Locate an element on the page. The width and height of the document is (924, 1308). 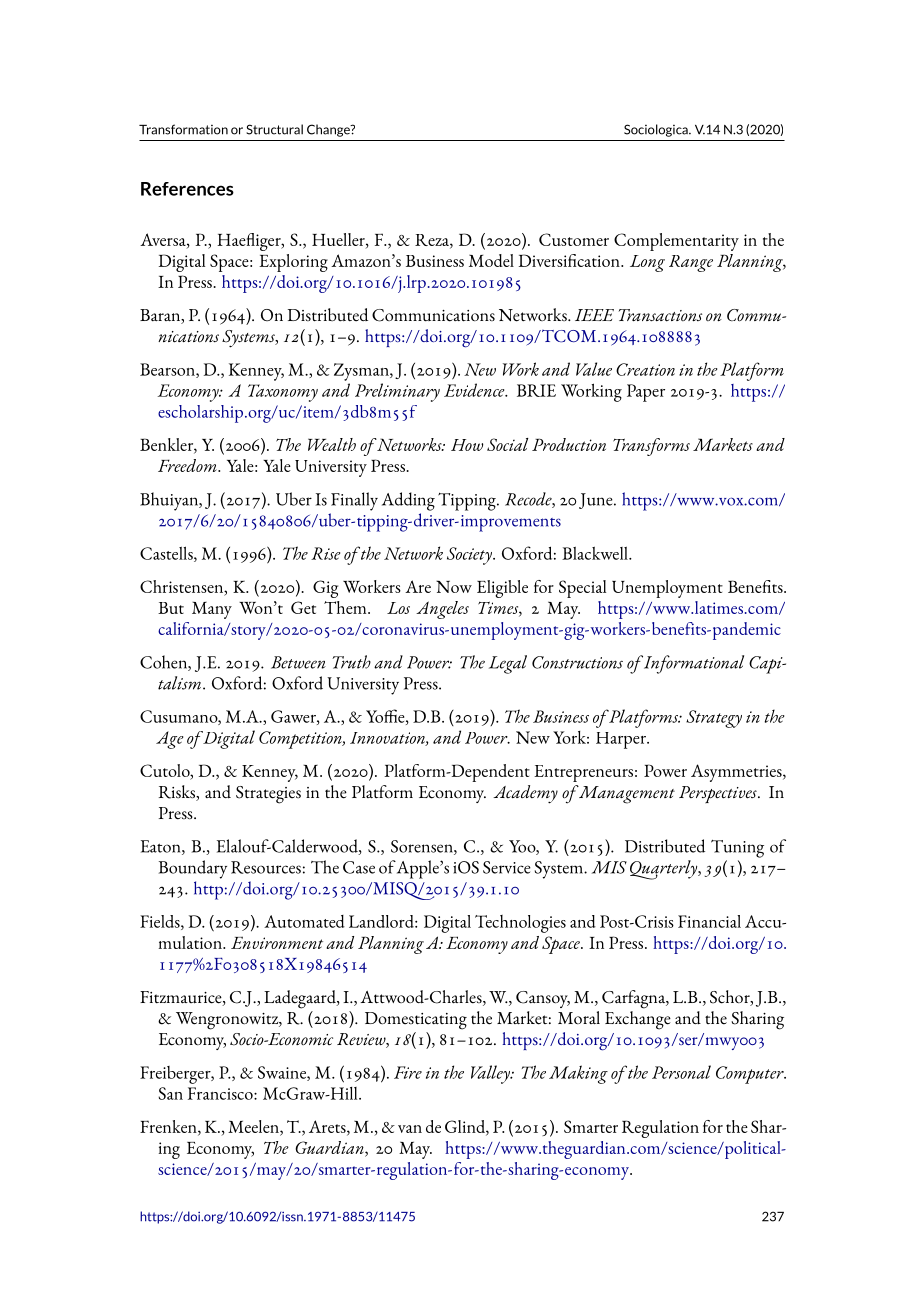
Legal is located at coordinates (508, 664).
